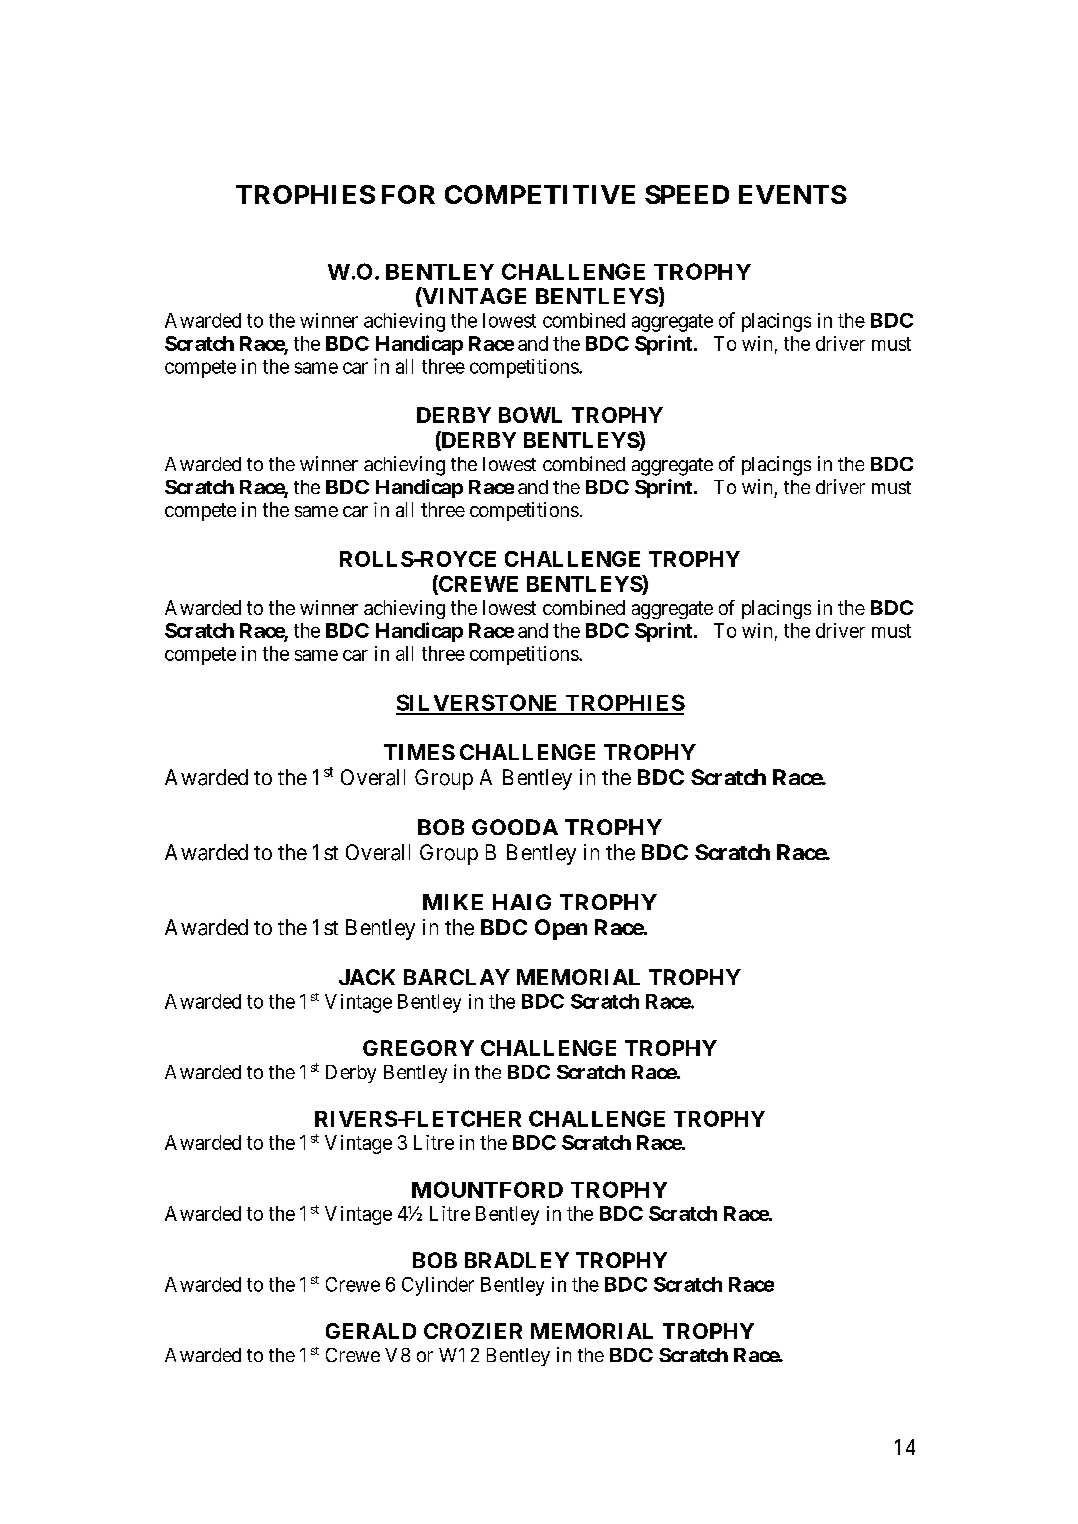  I want to click on BOWL, so click(530, 415).
